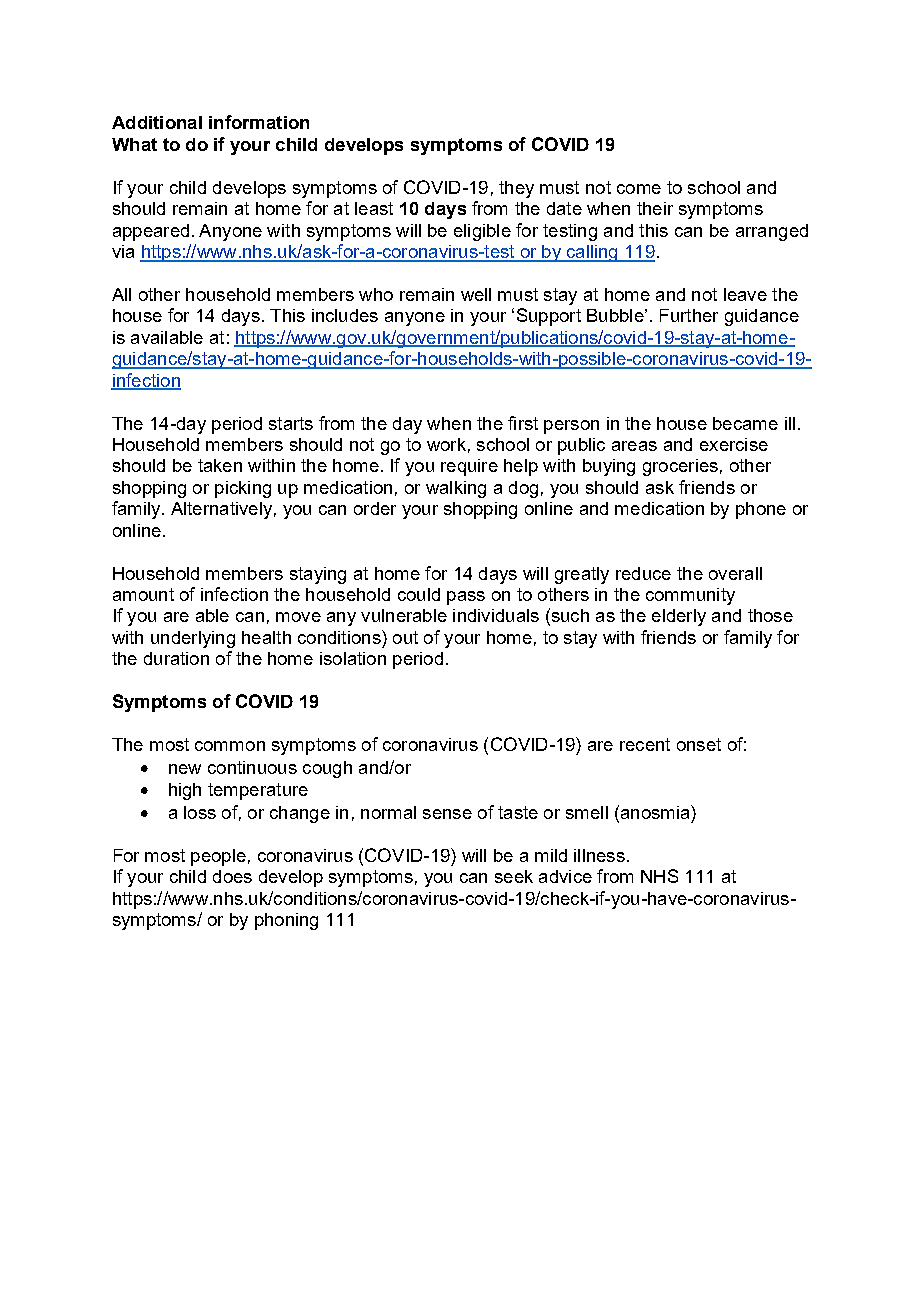 Image resolution: width=924 pixels, height=1308 pixels. What do you see at coordinates (679, 617) in the page?
I see `elderly` at bounding box center [679, 617].
